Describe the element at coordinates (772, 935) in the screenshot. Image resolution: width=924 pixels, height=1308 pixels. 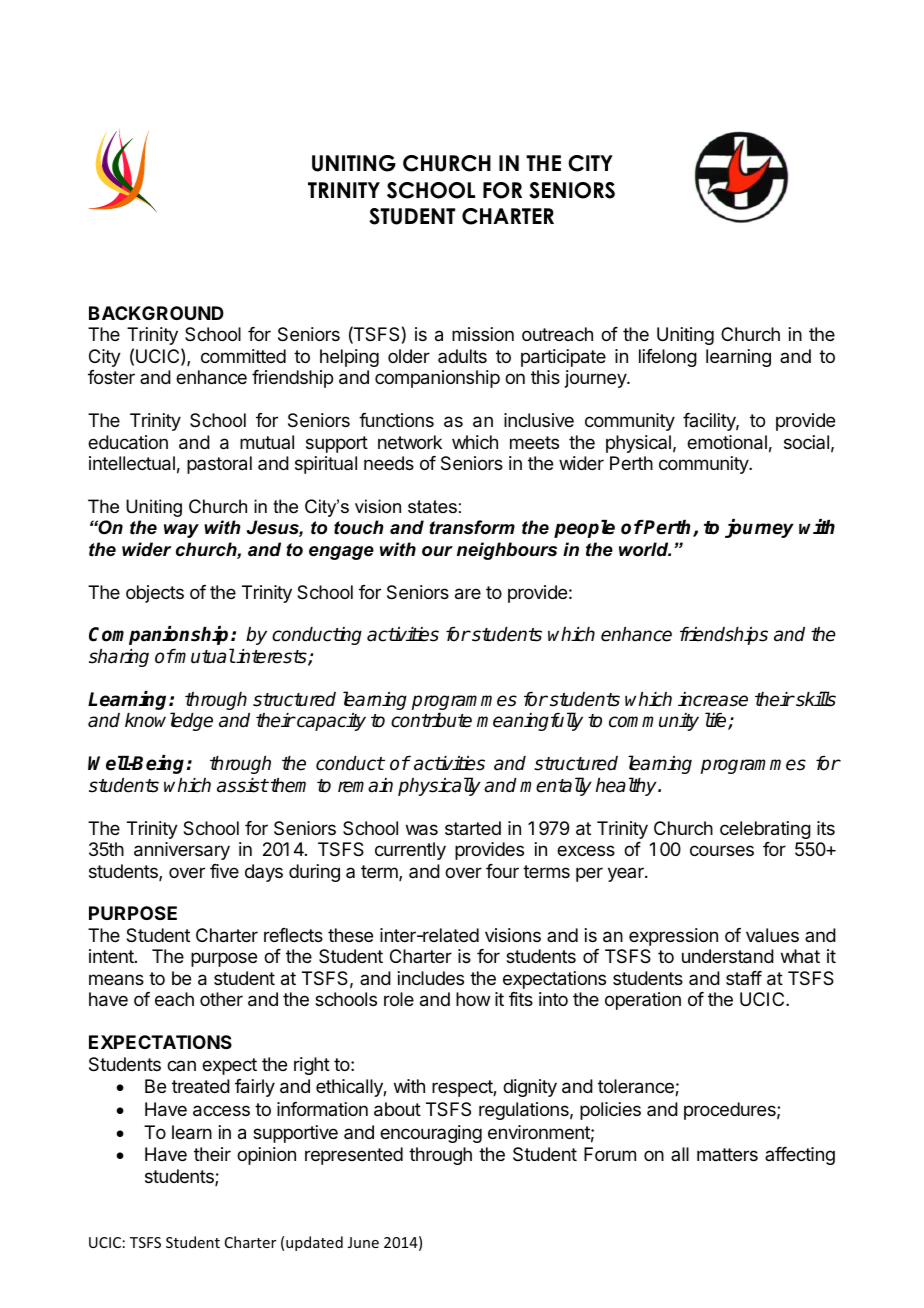
I see `values` at that location.
